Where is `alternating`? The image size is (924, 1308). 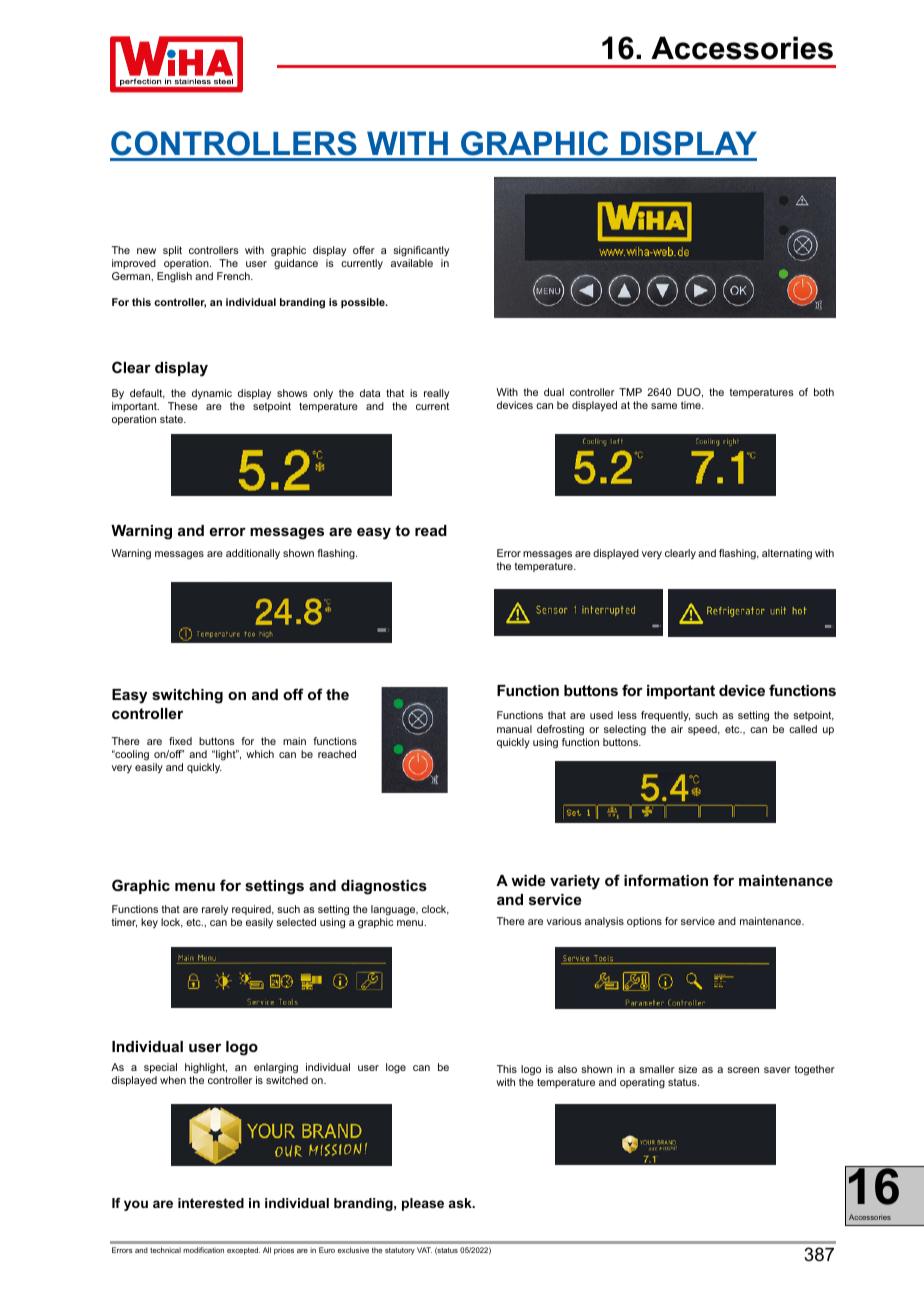
alternating is located at coordinates (787, 554).
